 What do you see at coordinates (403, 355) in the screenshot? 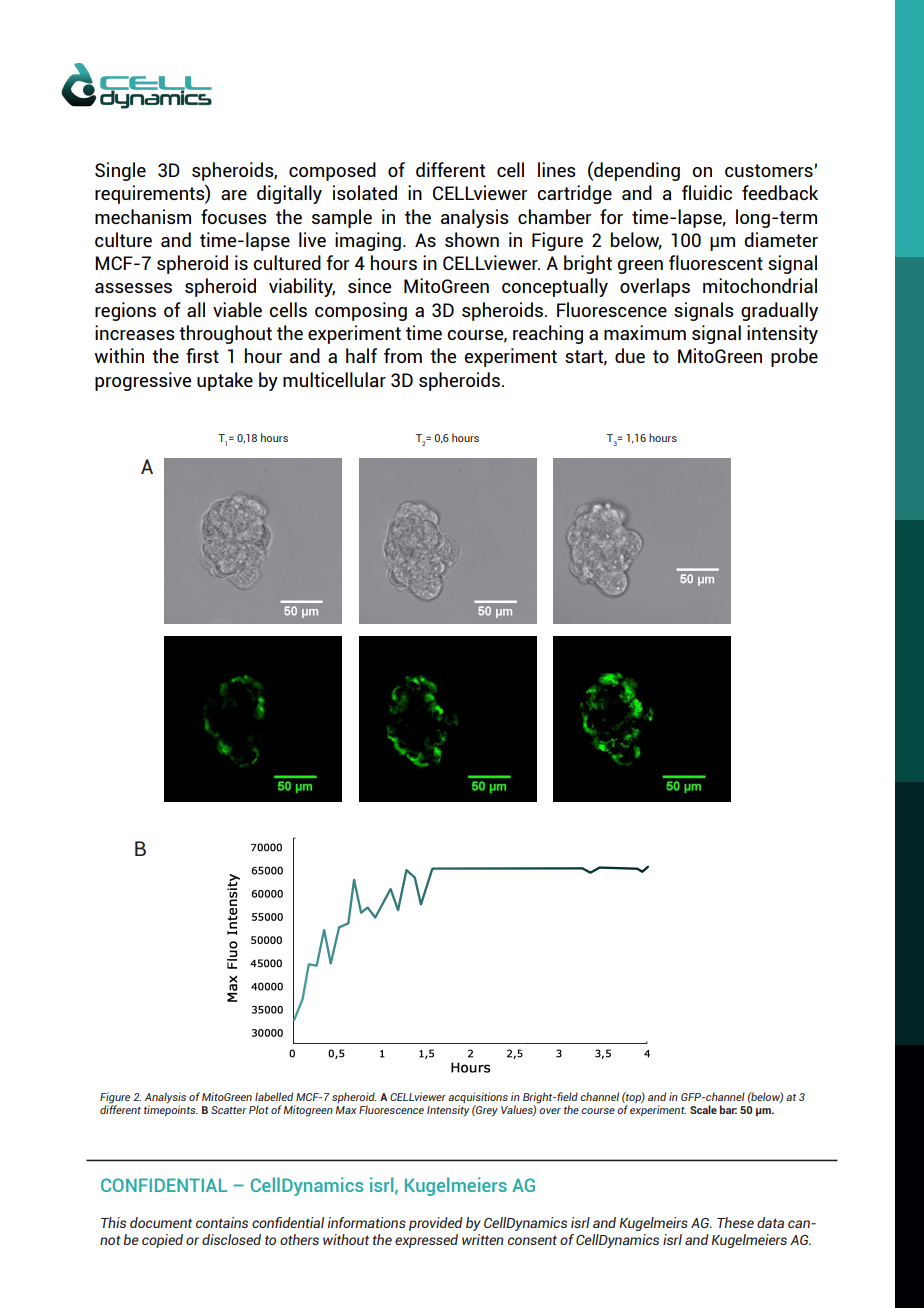
I see `from` at bounding box center [403, 355].
